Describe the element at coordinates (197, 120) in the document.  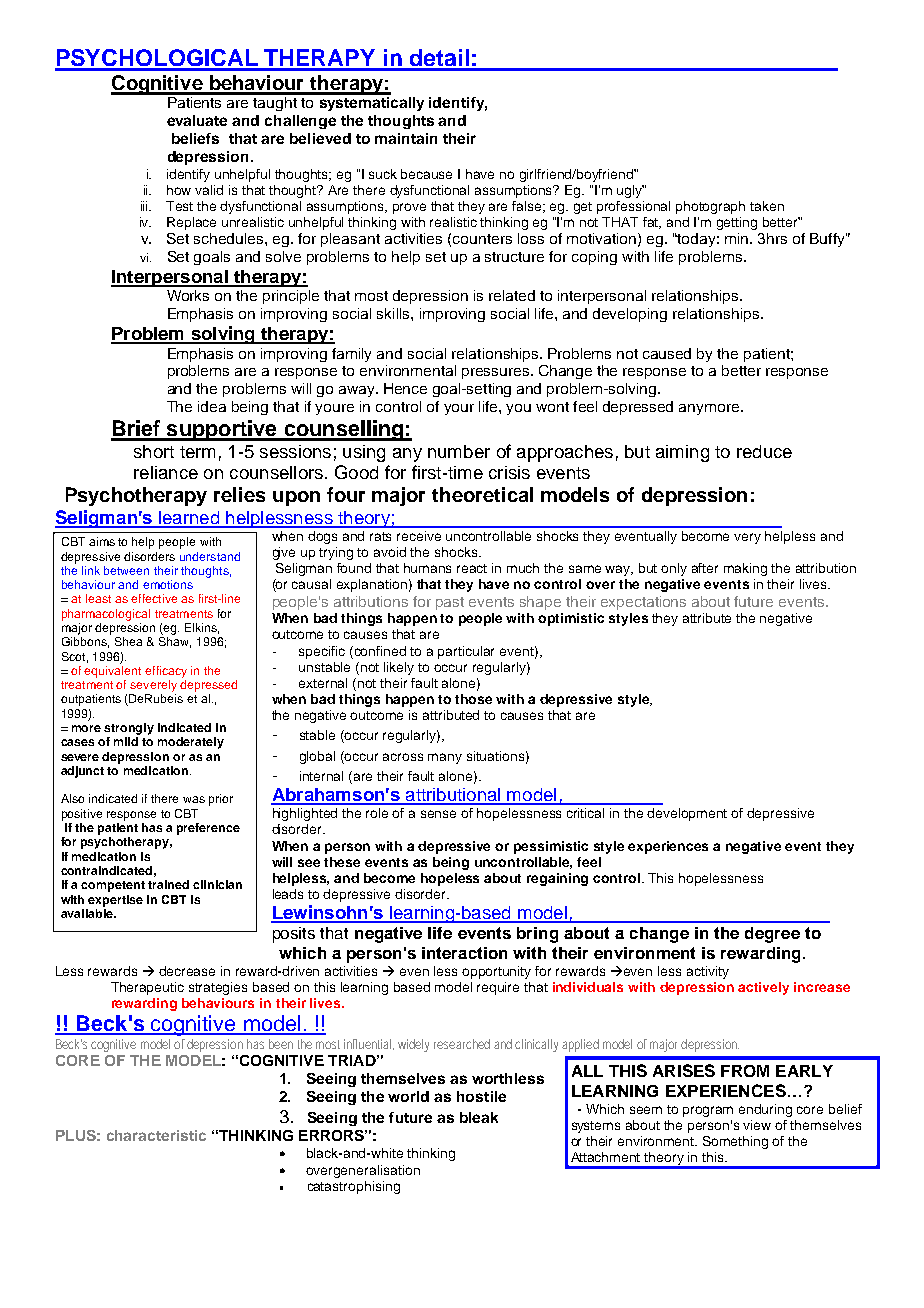
I see `evaluate` at that location.
